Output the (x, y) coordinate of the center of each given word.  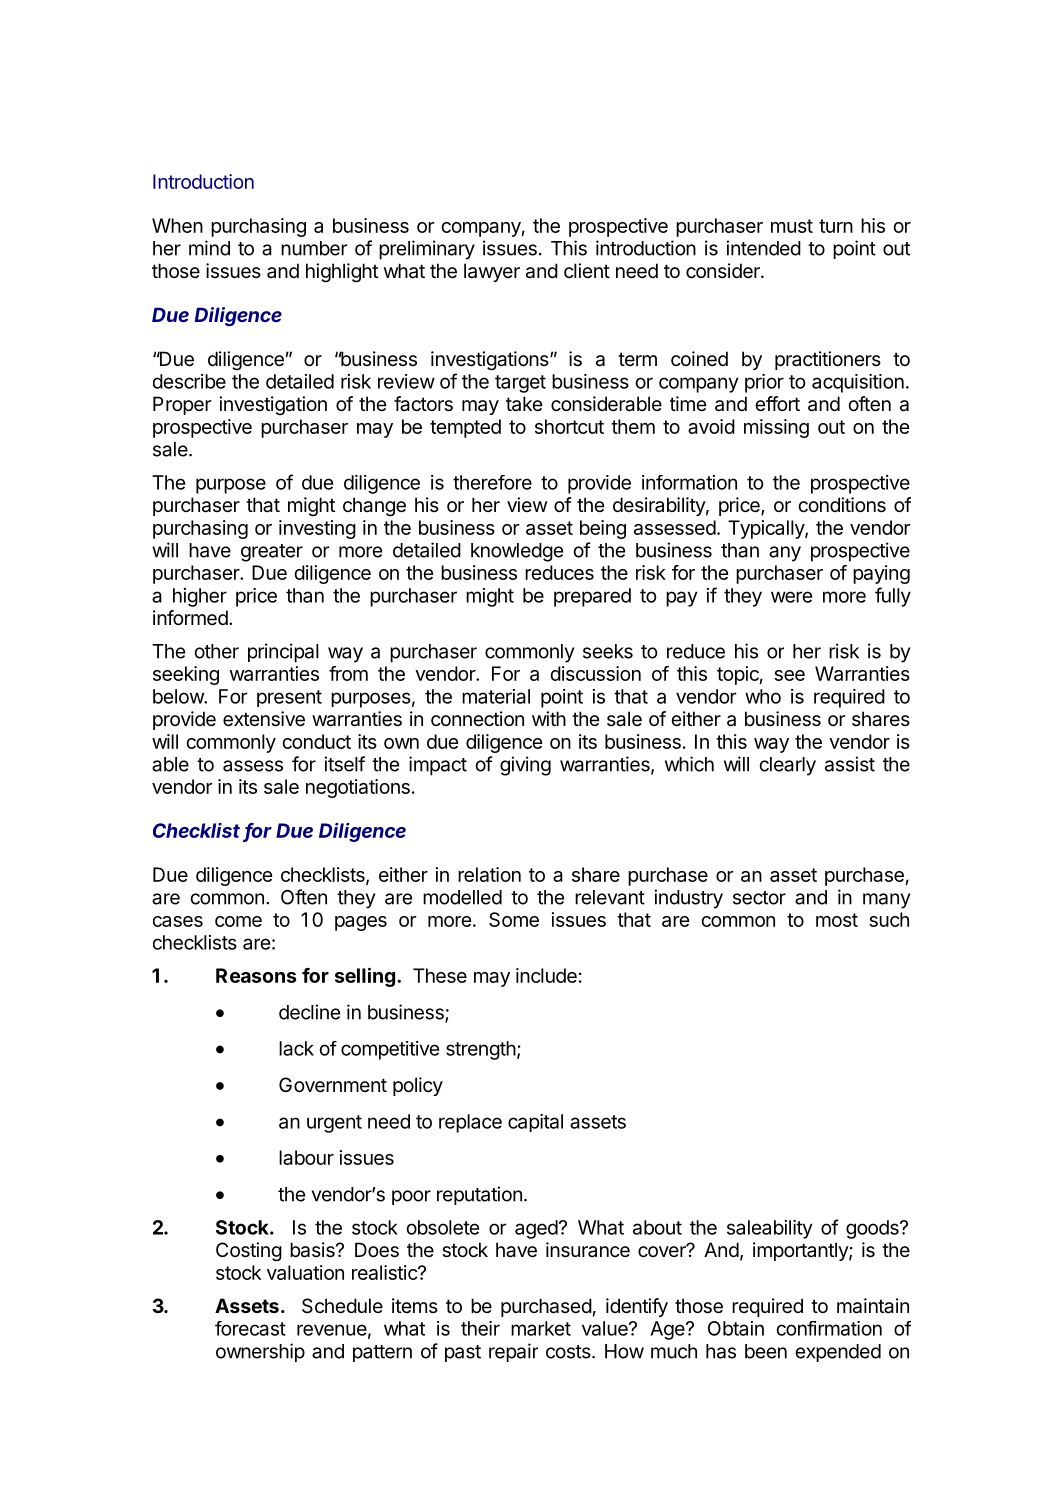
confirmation (829, 1328)
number (314, 248)
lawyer (492, 272)
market (541, 1328)
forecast (250, 1328)
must (792, 226)
